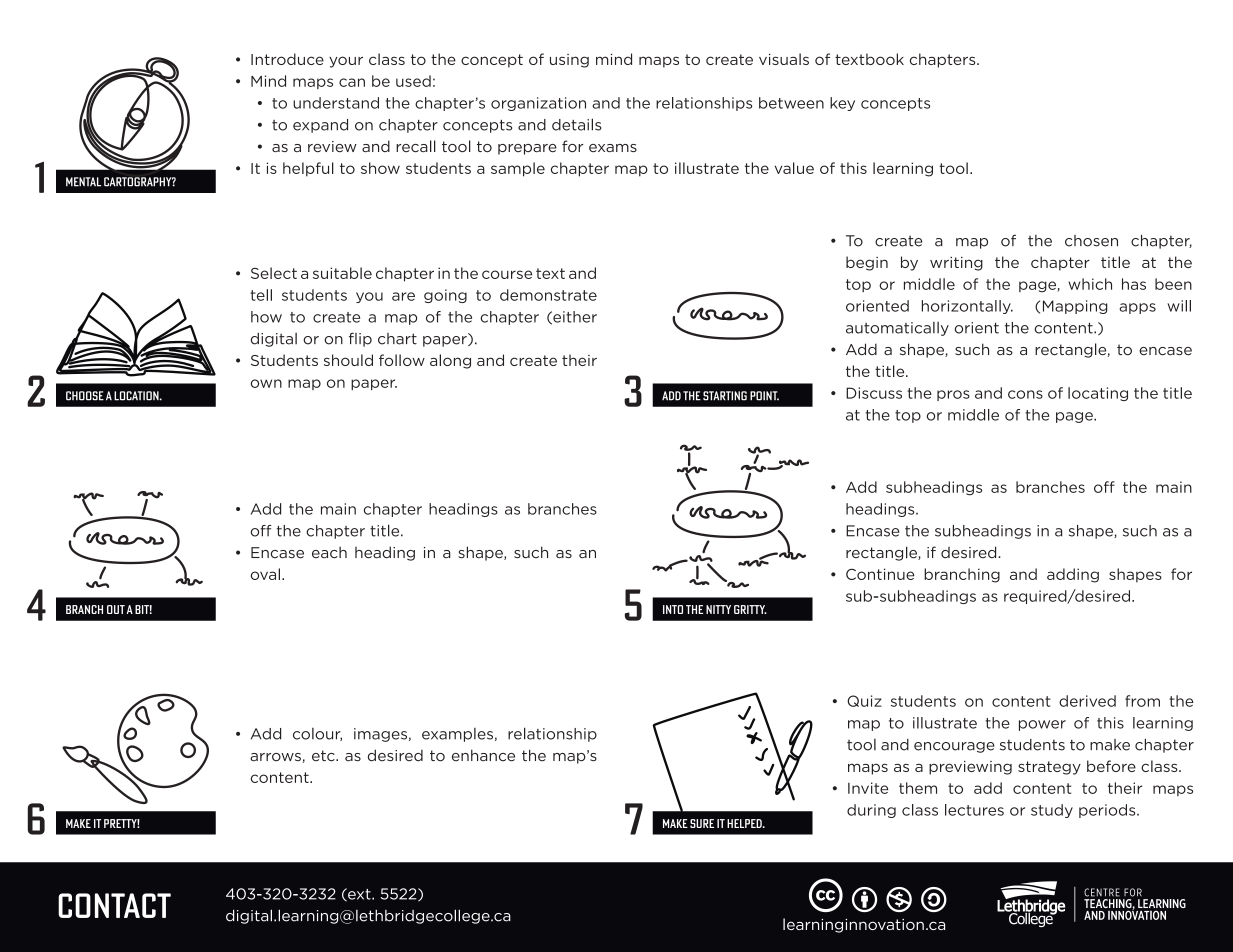 This document has height=952, width=1233. What do you see at coordinates (114, 905) in the document?
I see `Contact` at bounding box center [114, 905].
